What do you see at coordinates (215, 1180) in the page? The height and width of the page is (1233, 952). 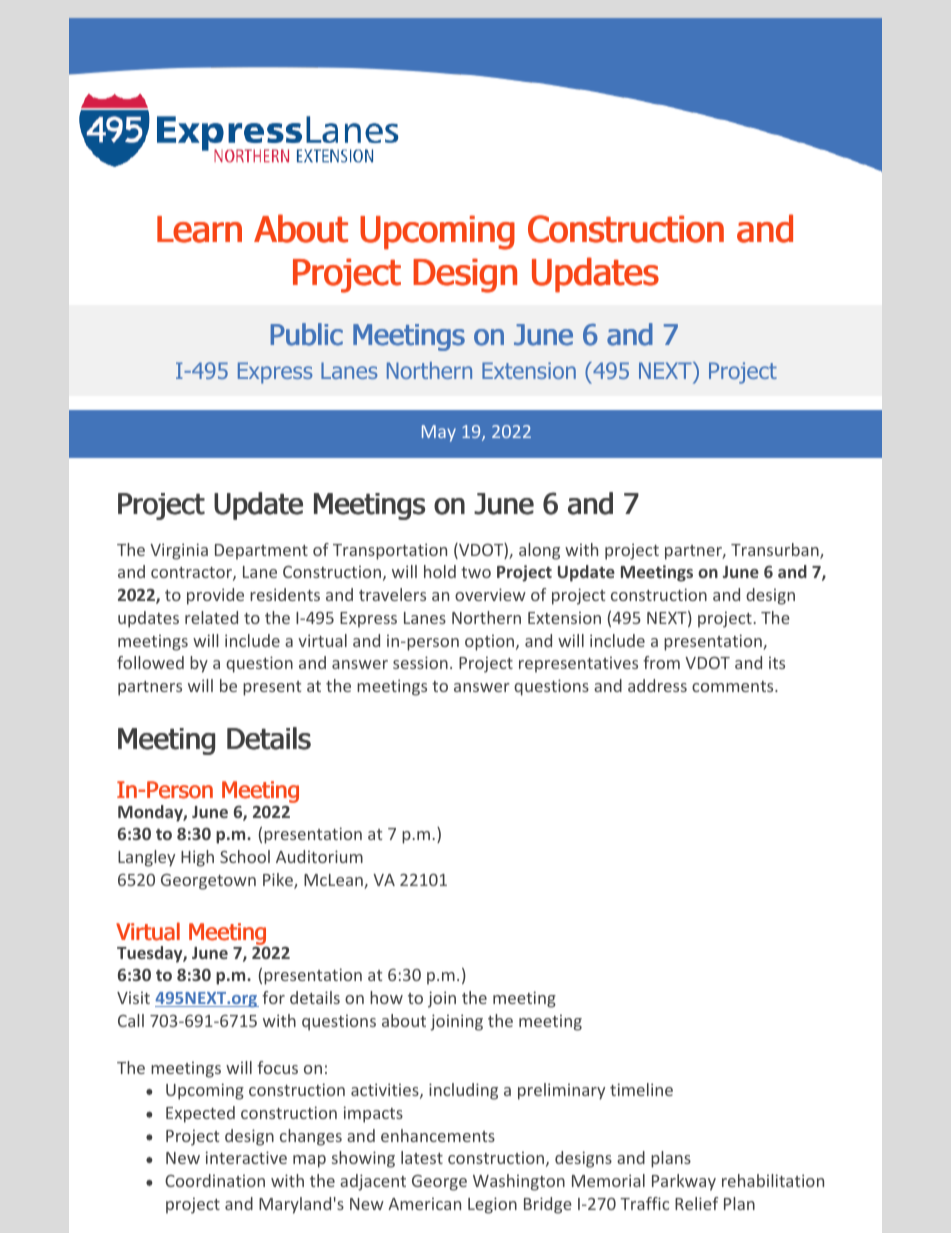 I see `Coordination` at bounding box center [215, 1180].
